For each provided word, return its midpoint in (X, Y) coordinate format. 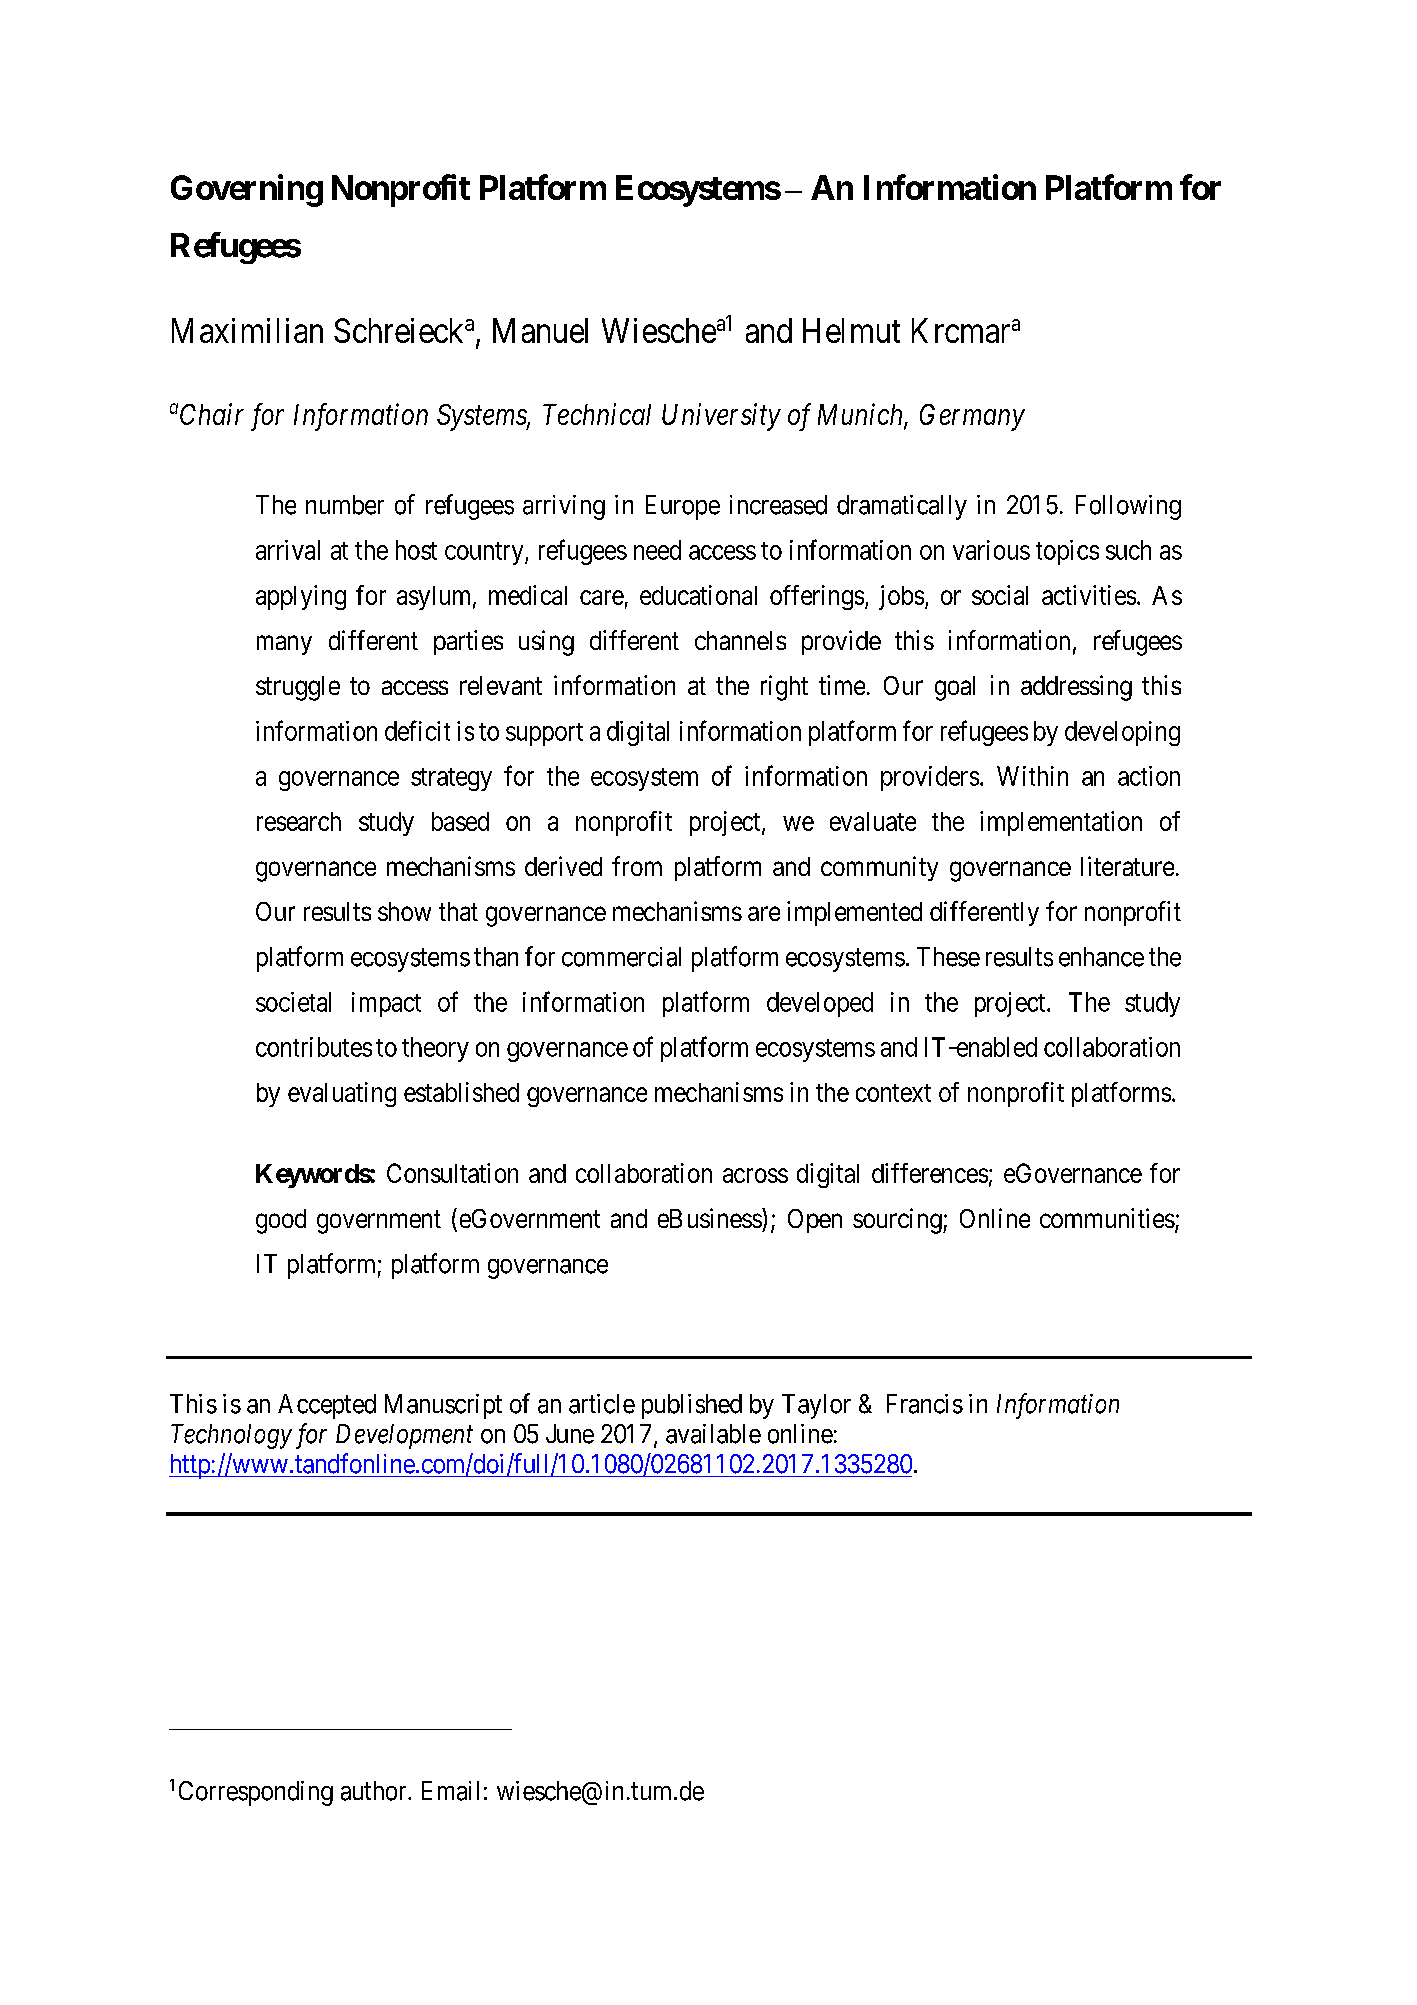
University (721, 417)
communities (1107, 1218)
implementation (1061, 823)
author (375, 1791)
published (692, 1406)
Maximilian (247, 330)
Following (1128, 507)
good (281, 1221)
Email (450, 1791)
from (637, 866)
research (299, 821)
